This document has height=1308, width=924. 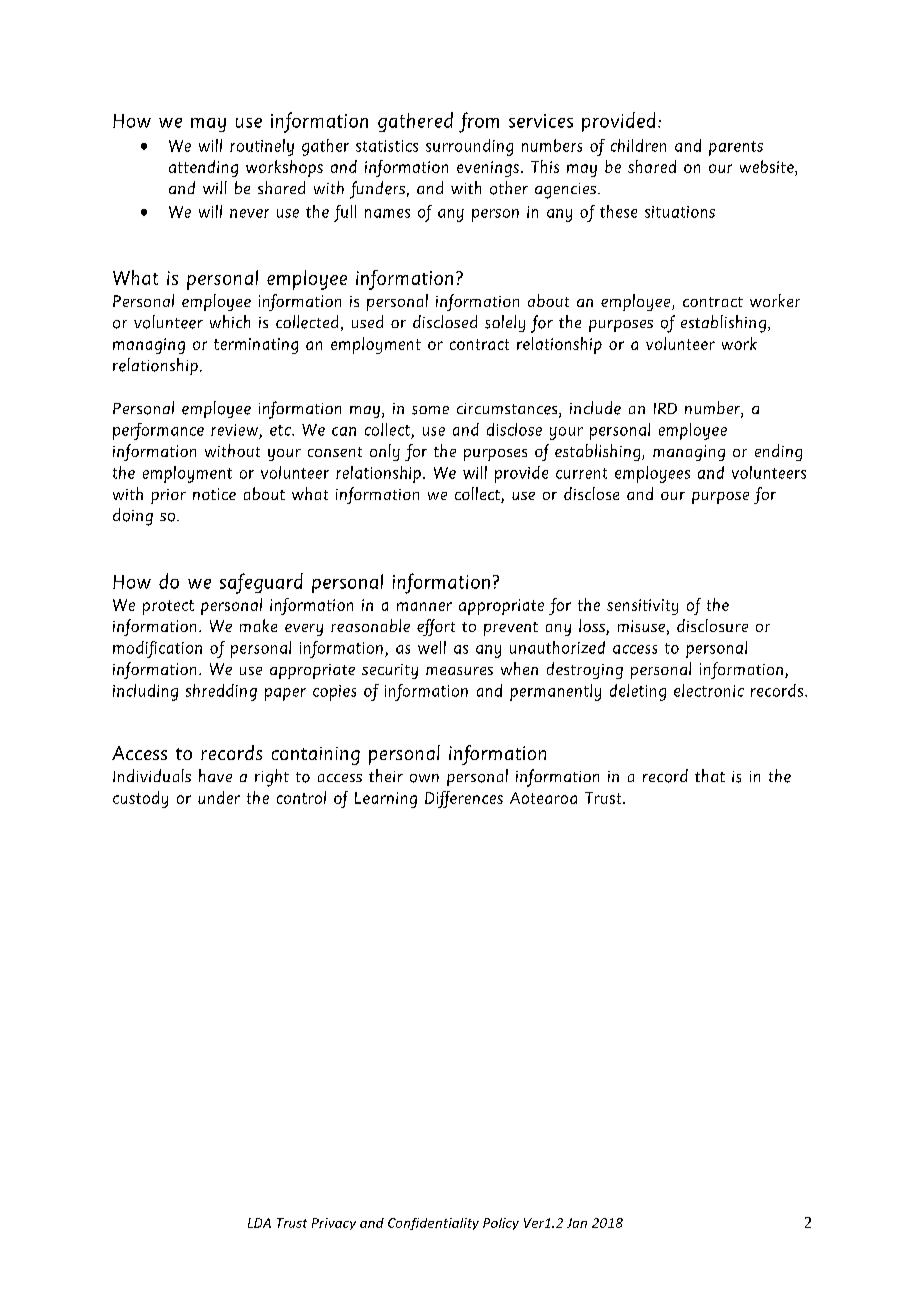 What do you see at coordinates (665, 408) in the document?
I see `IRD` at bounding box center [665, 408].
